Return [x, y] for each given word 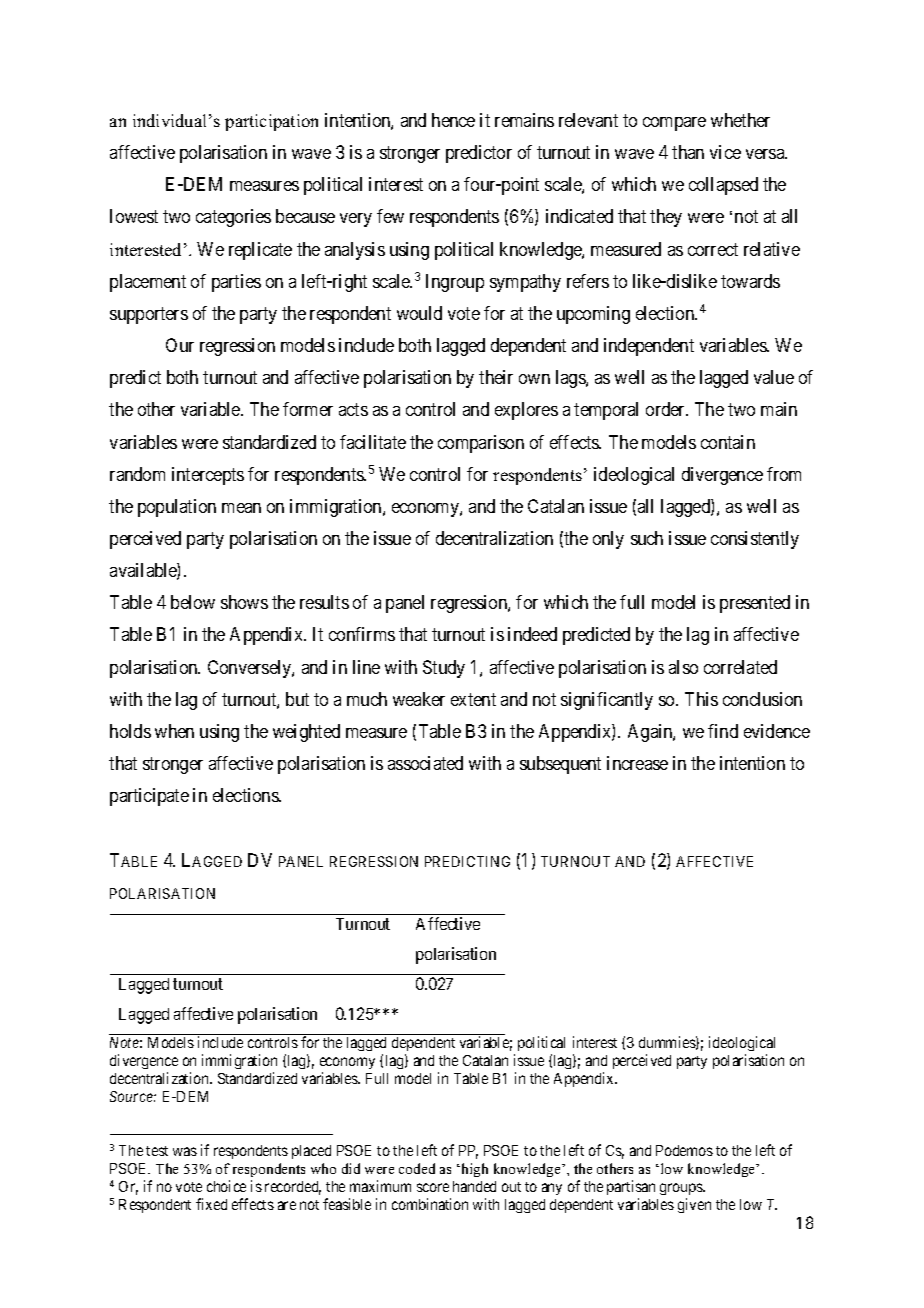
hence [453, 120]
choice [226, 1186]
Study [444, 669]
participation [271, 122]
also [683, 667]
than [688, 152]
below [193, 602]
